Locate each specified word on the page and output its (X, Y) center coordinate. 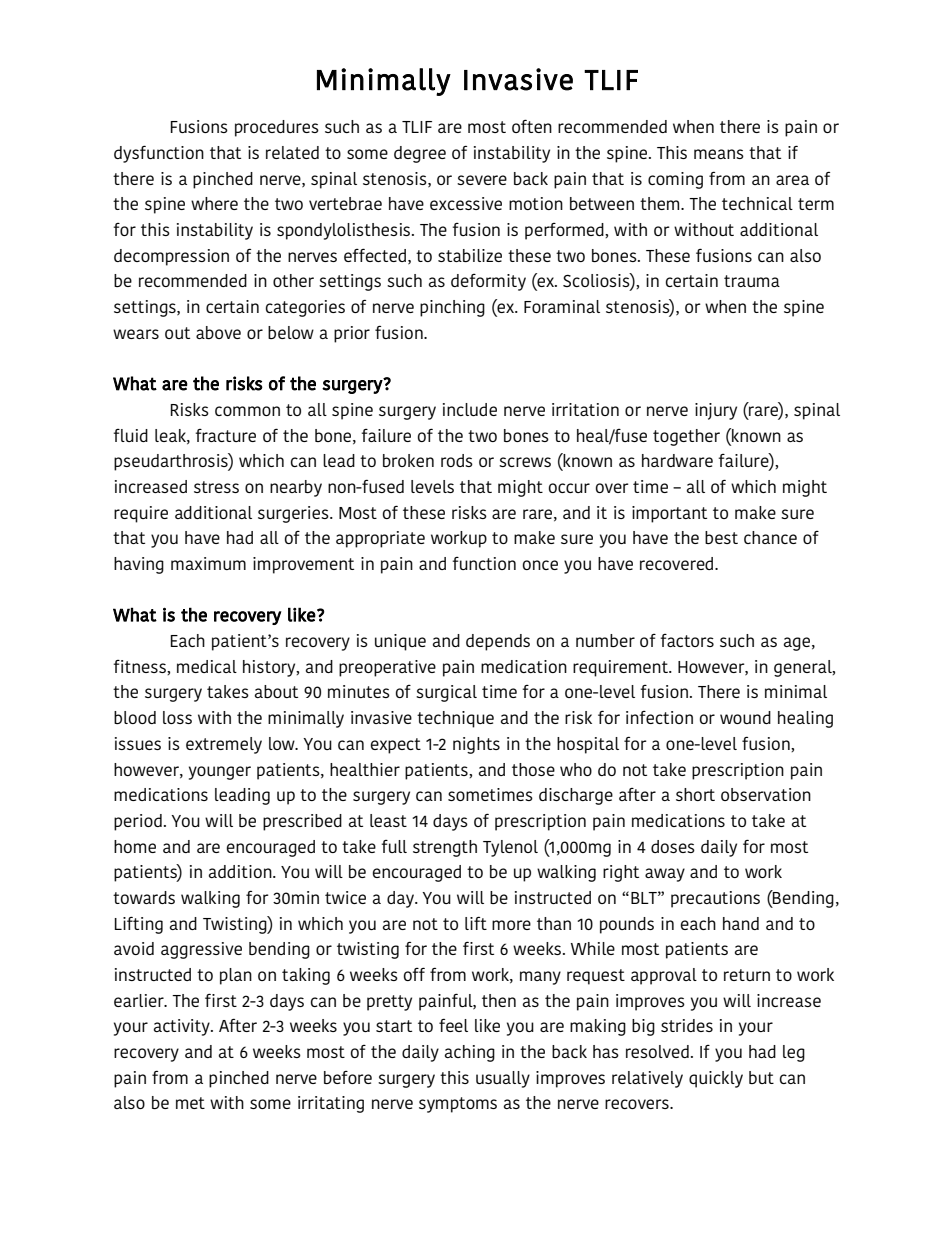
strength (445, 848)
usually (503, 1079)
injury (716, 411)
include (470, 409)
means (719, 154)
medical (207, 666)
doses (673, 846)
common (247, 411)
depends (498, 642)
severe (482, 180)
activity (183, 1027)
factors (687, 640)
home (135, 846)
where (214, 203)
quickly (716, 1079)
